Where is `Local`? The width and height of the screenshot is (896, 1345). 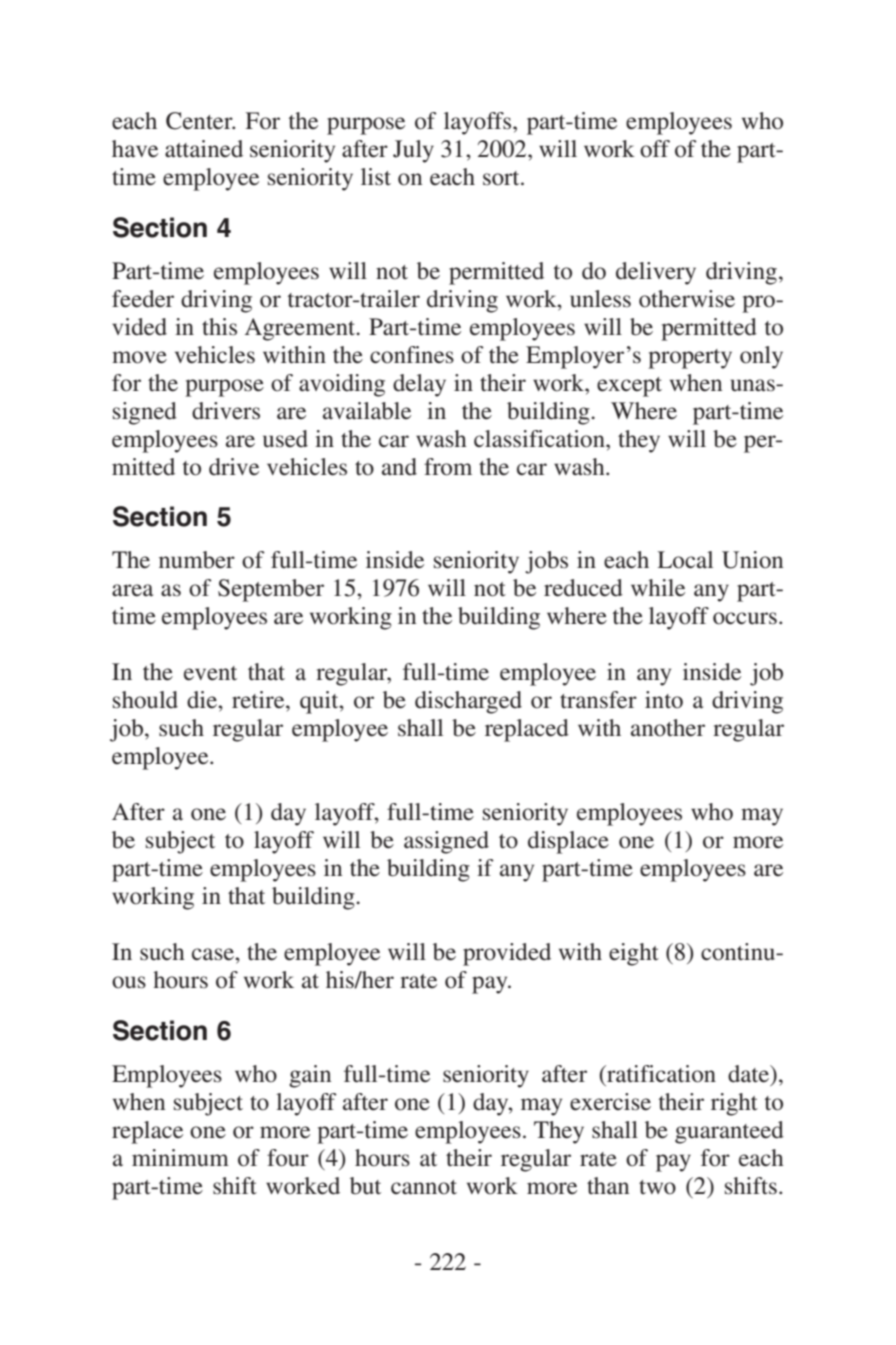
Local is located at coordinates (685, 560).
